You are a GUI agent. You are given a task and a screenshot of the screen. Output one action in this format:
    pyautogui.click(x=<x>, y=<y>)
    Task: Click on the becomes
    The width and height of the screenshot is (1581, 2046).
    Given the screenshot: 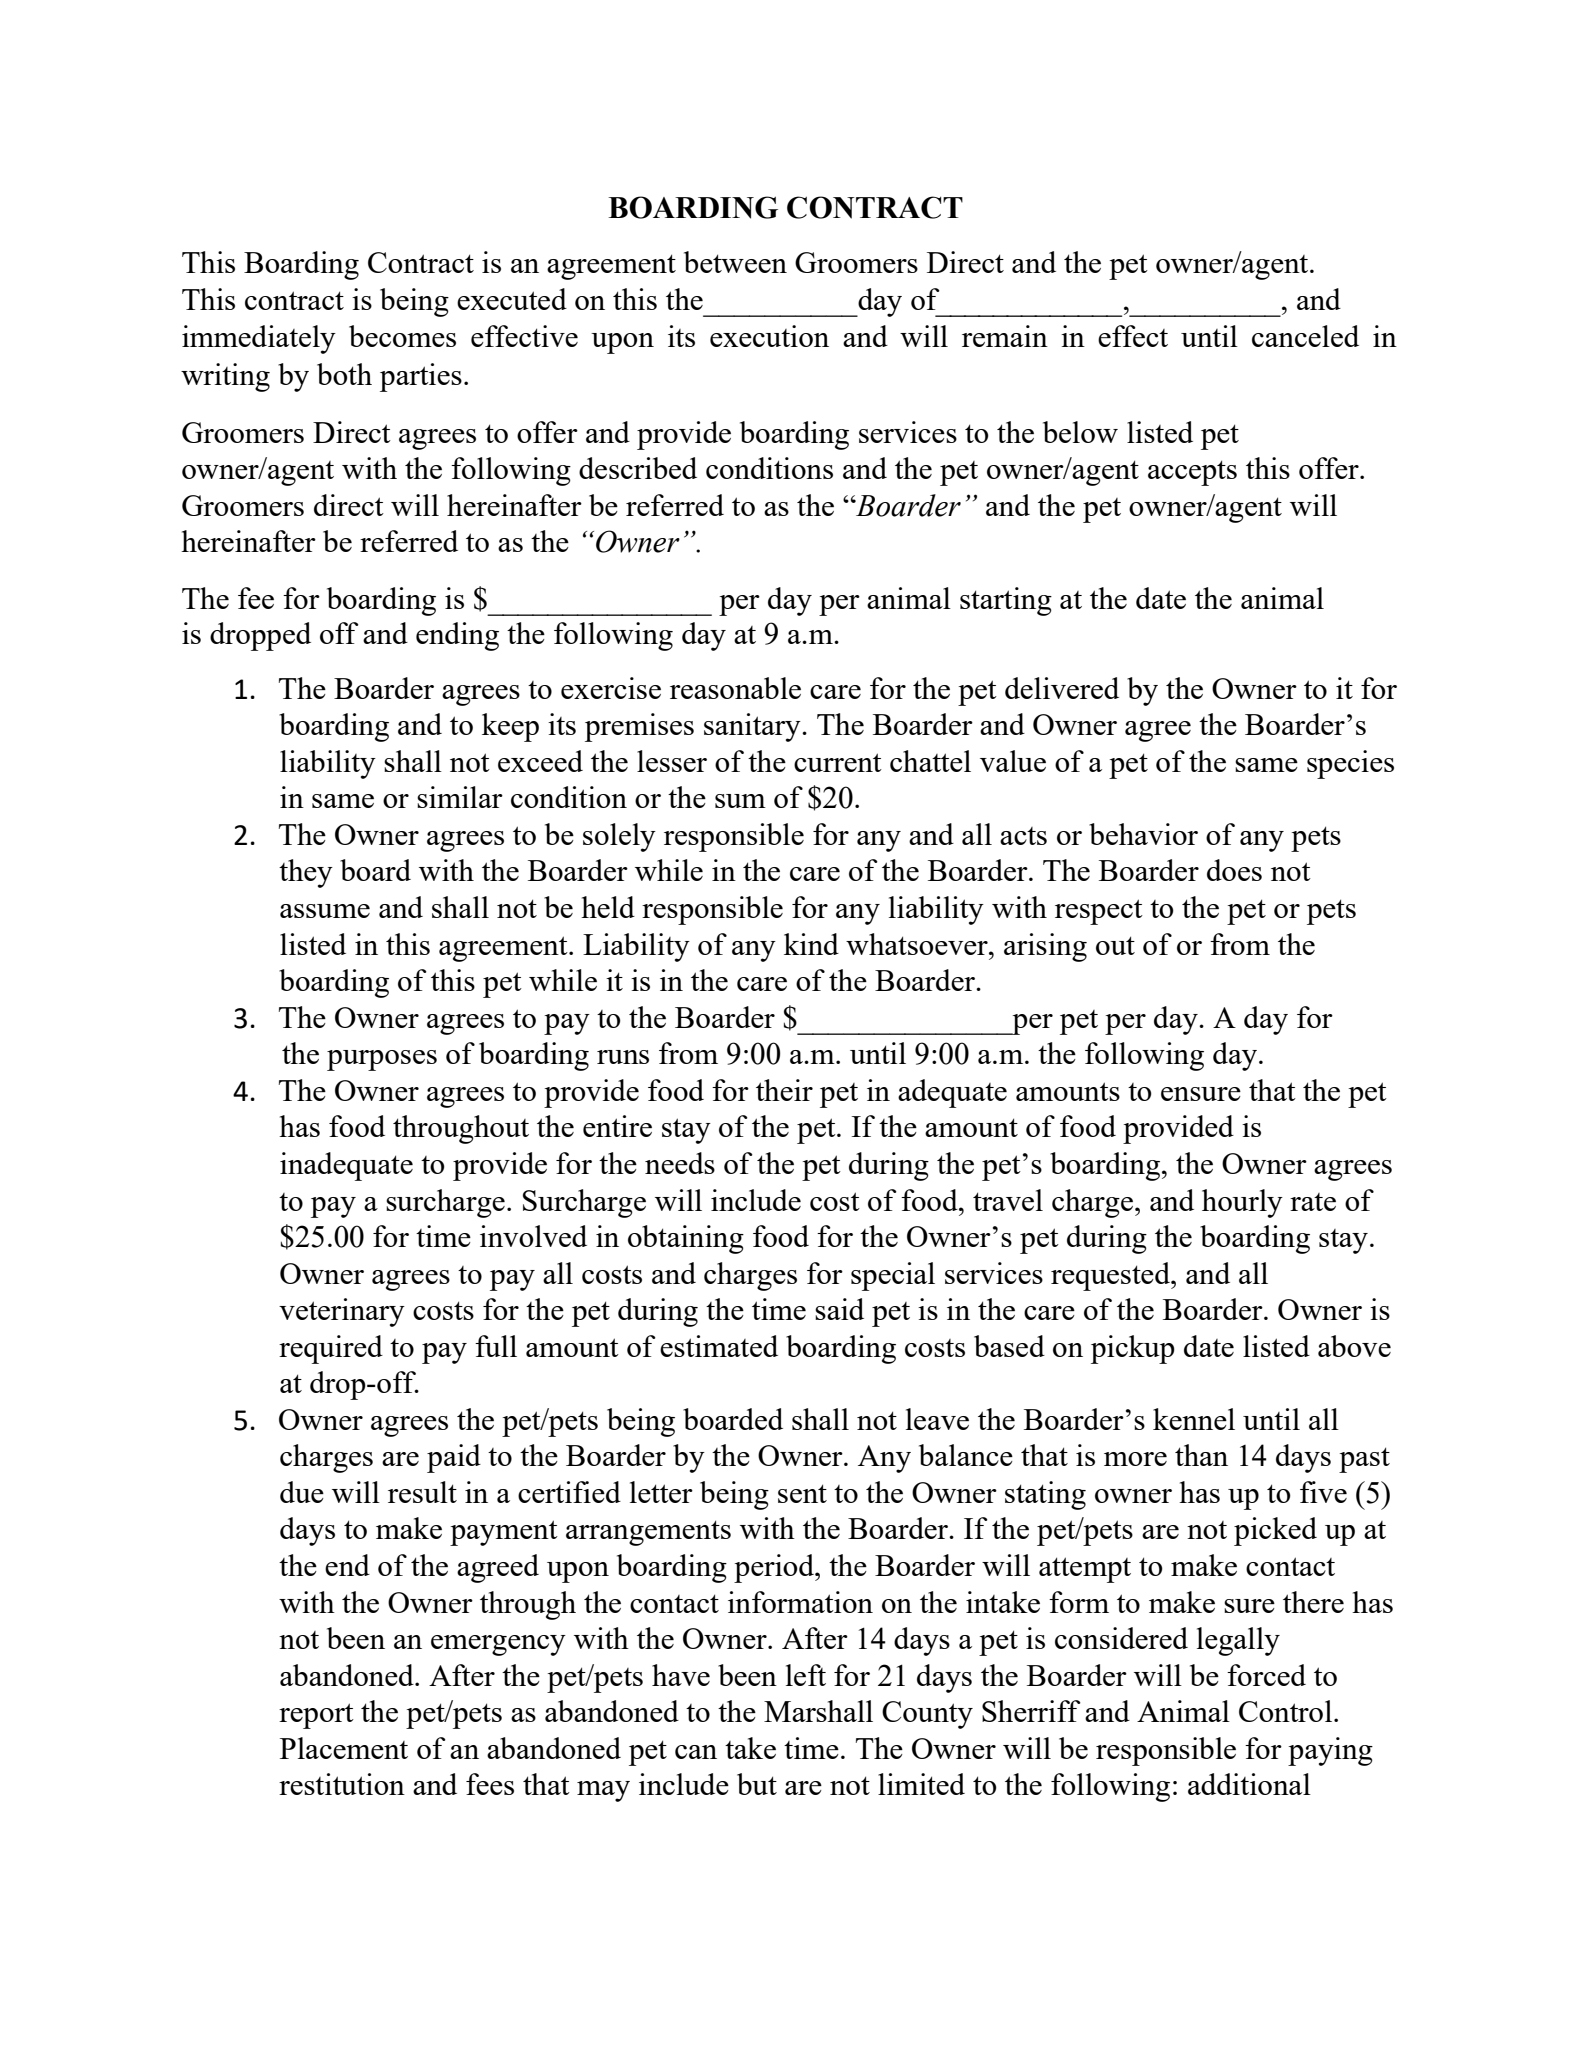 What is the action you would take?
    pyautogui.click(x=402, y=336)
